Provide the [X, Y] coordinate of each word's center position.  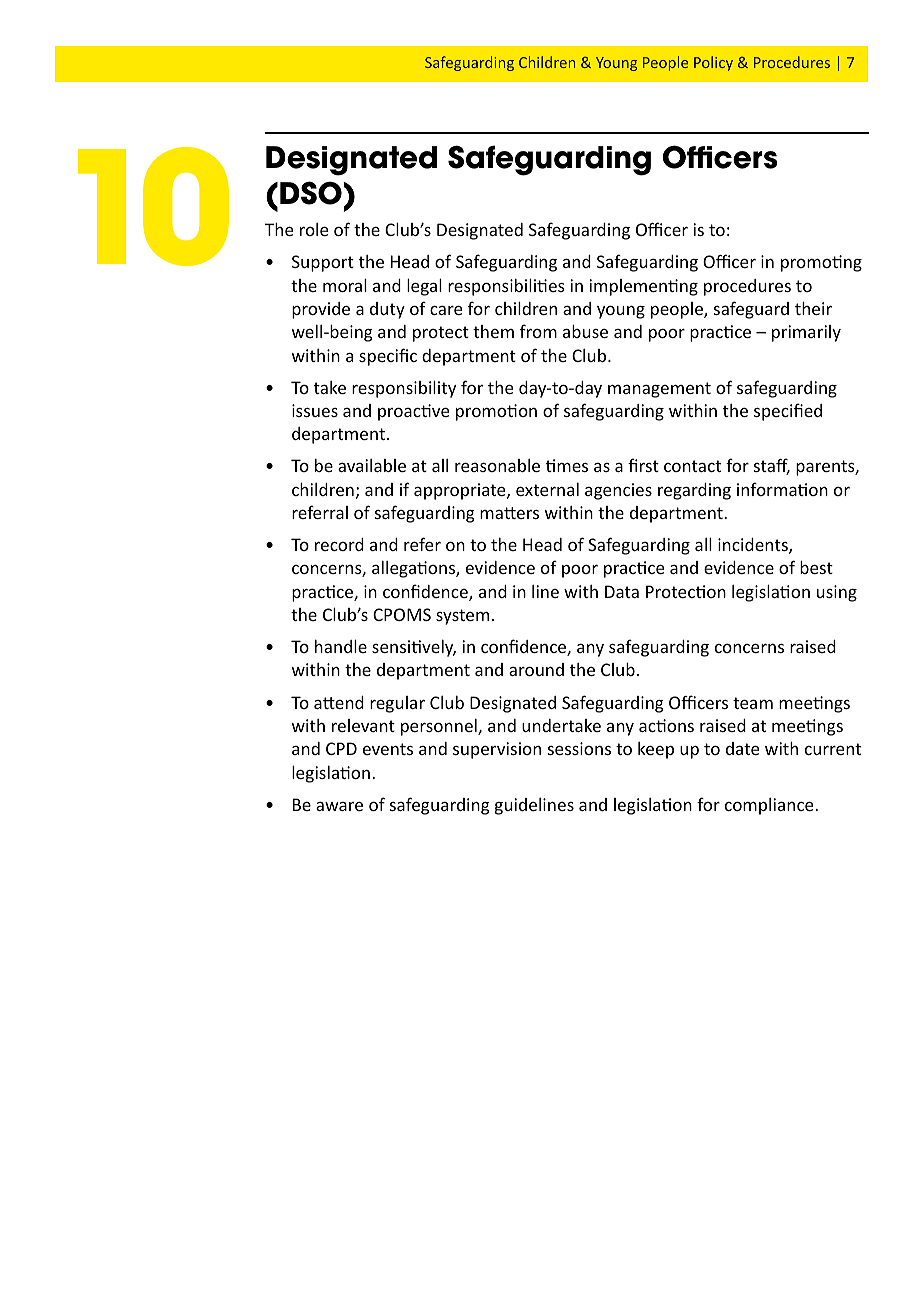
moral [345, 285]
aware [339, 806]
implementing [643, 287]
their [813, 308]
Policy [713, 63]
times [567, 465]
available [372, 465]
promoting [821, 263]
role [314, 229]
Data [622, 591]
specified [788, 412]
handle [341, 646]
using [837, 593]
